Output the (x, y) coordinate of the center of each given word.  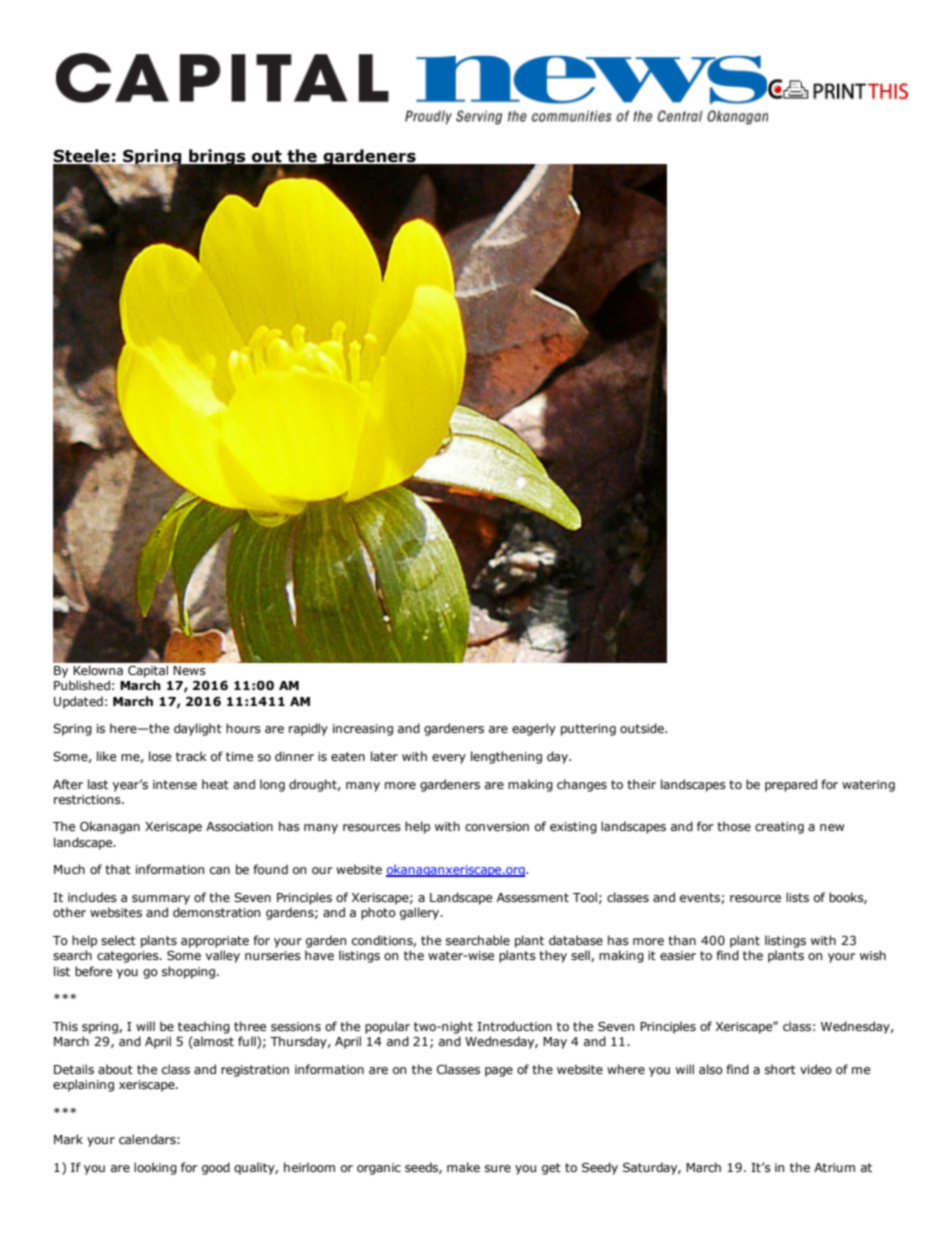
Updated (78, 702)
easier (678, 955)
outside (643, 728)
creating (779, 828)
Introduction (514, 1026)
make (463, 1167)
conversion (497, 826)
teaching (204, 1027)
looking (155, 1168)
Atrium (834, 1167)
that (118, 869)
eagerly (534, 729)
